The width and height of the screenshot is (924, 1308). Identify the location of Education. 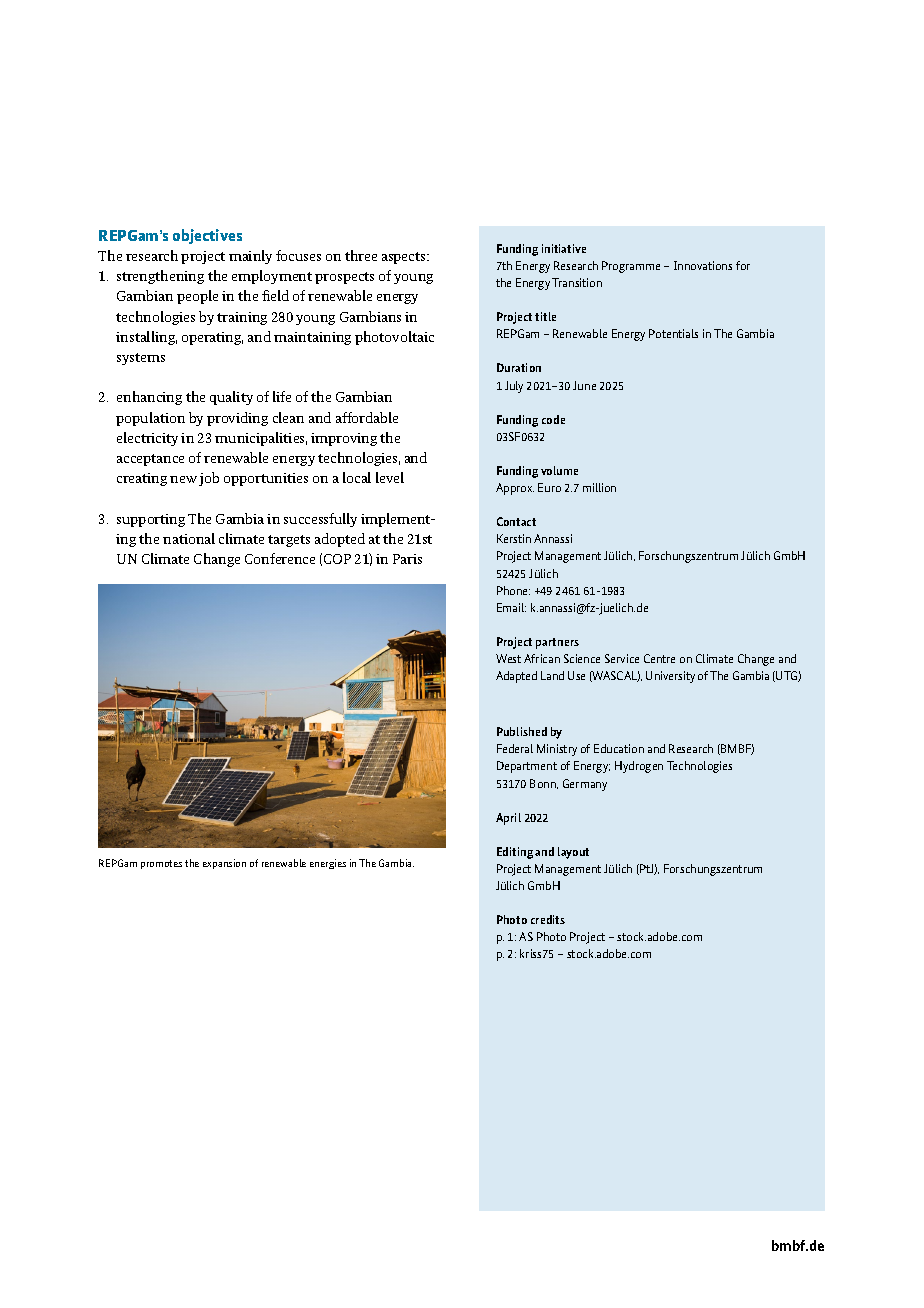
(619, 748).
